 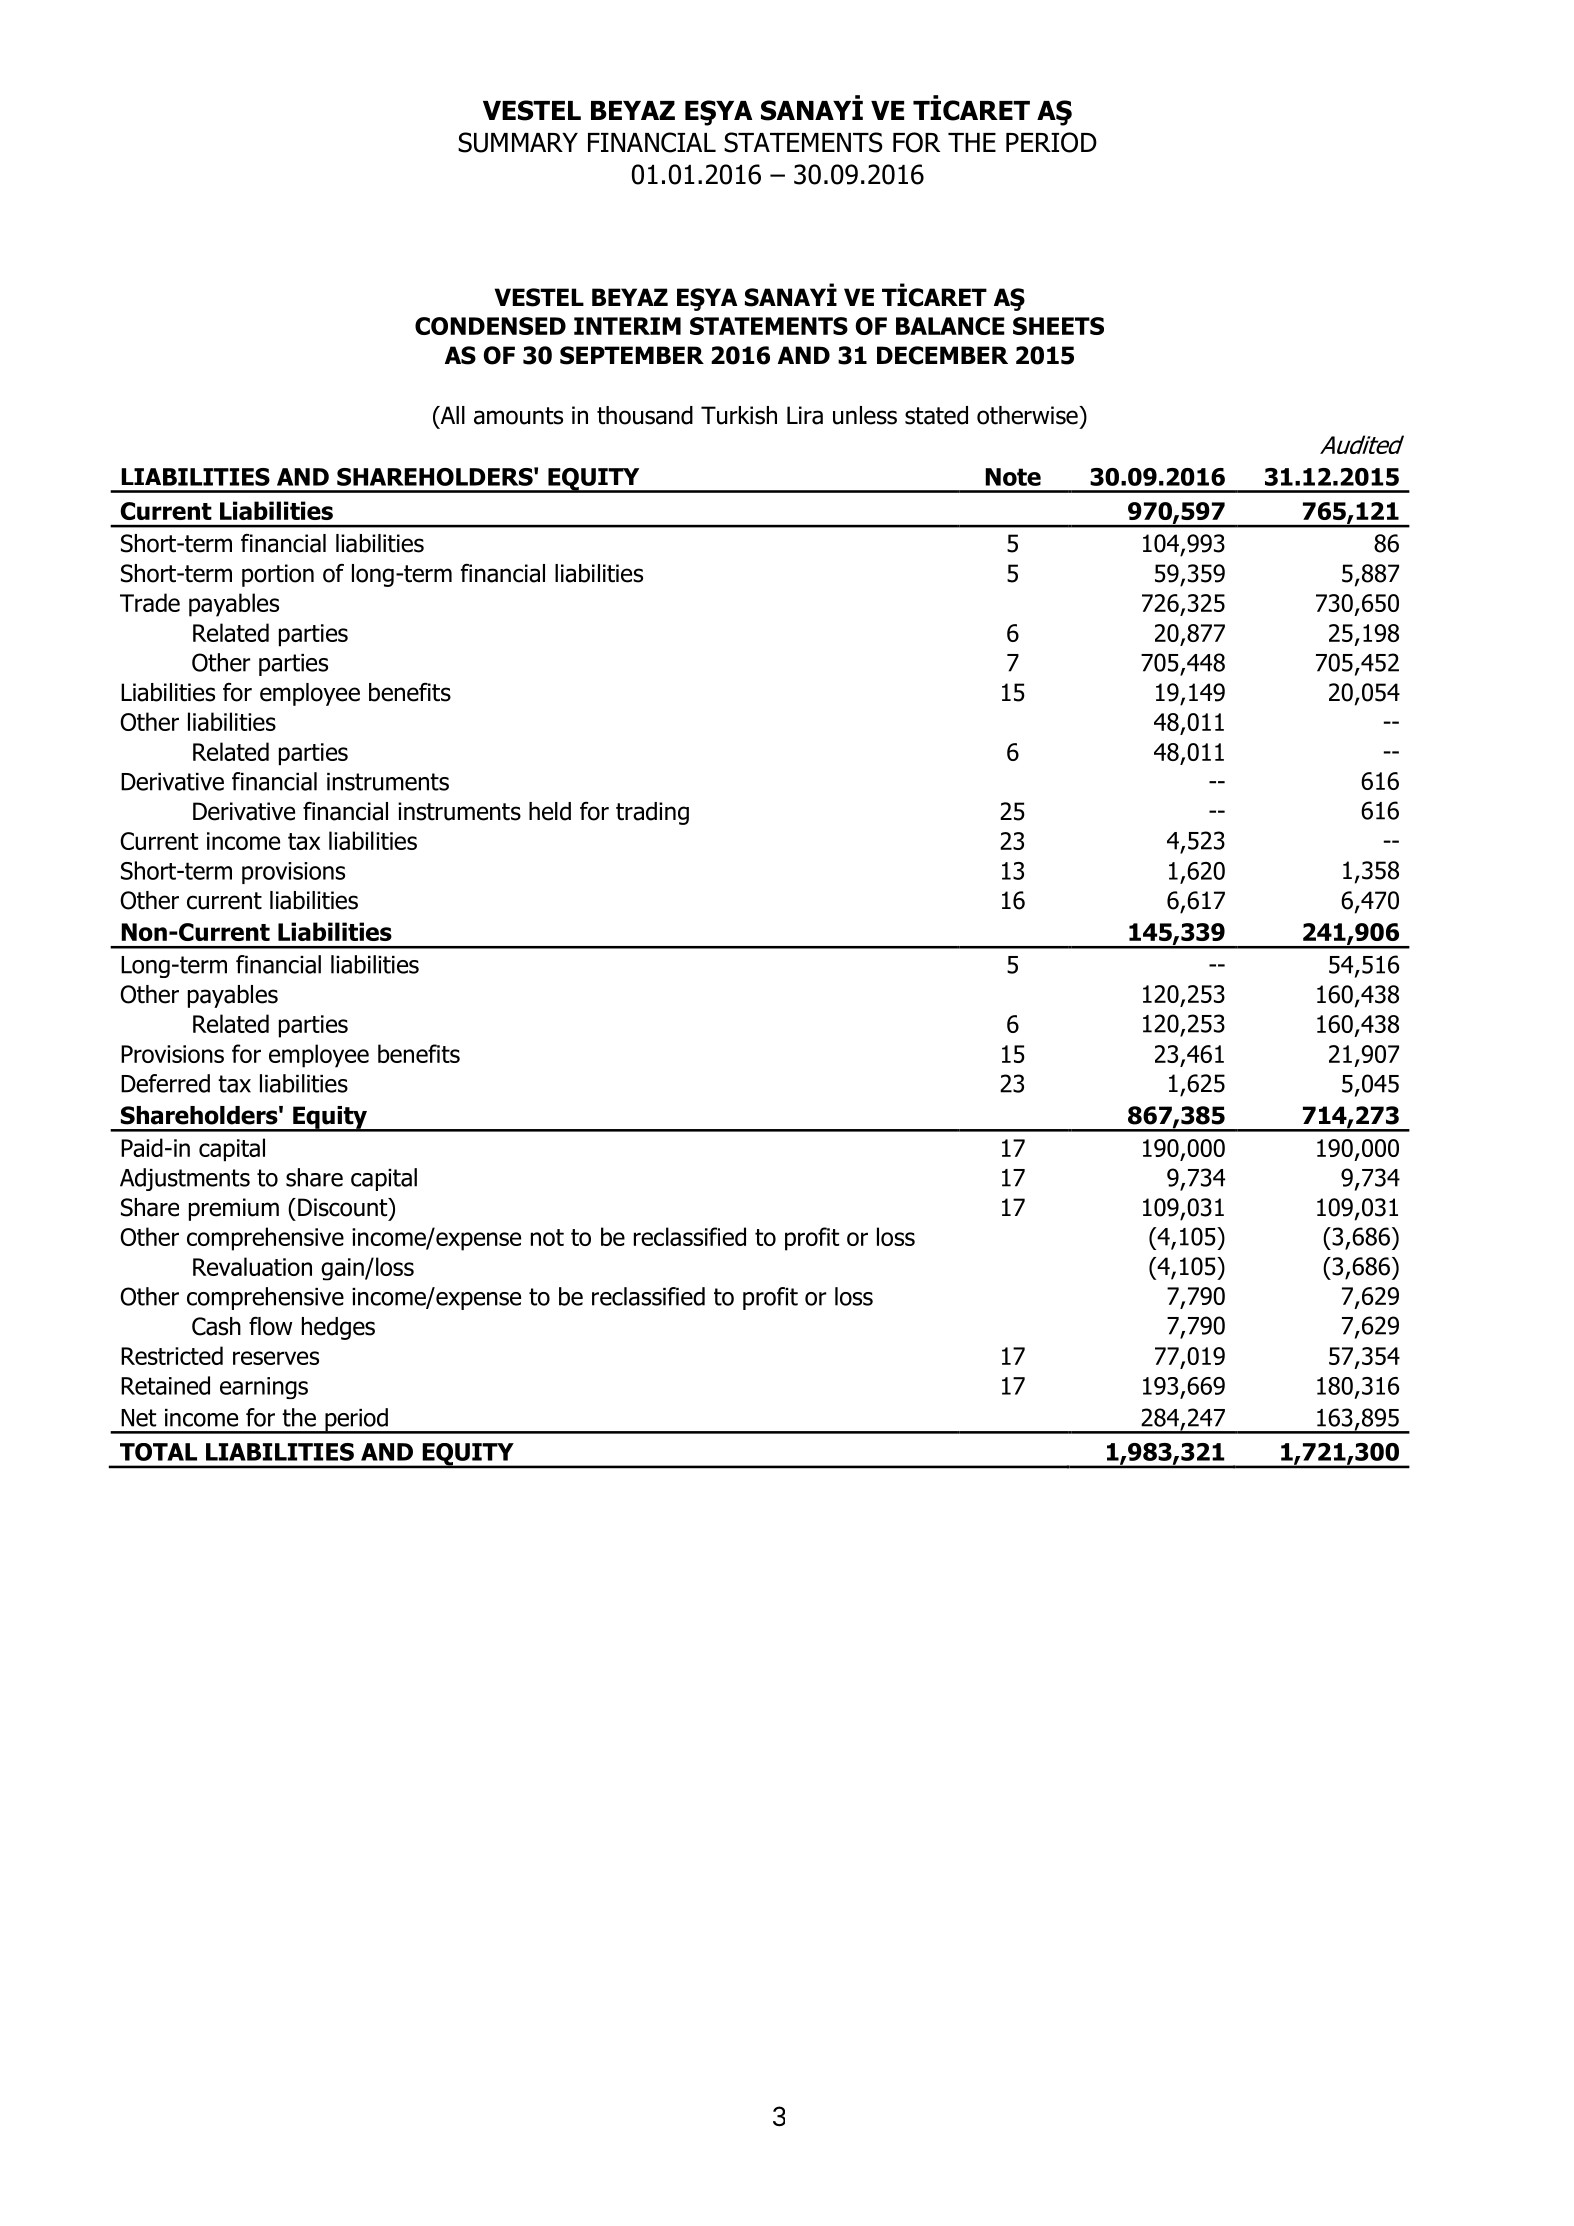 What do you see at coordinates (338, 1328) in the screenshot?
I see `hedges` at bounding box center [338, 1328].
